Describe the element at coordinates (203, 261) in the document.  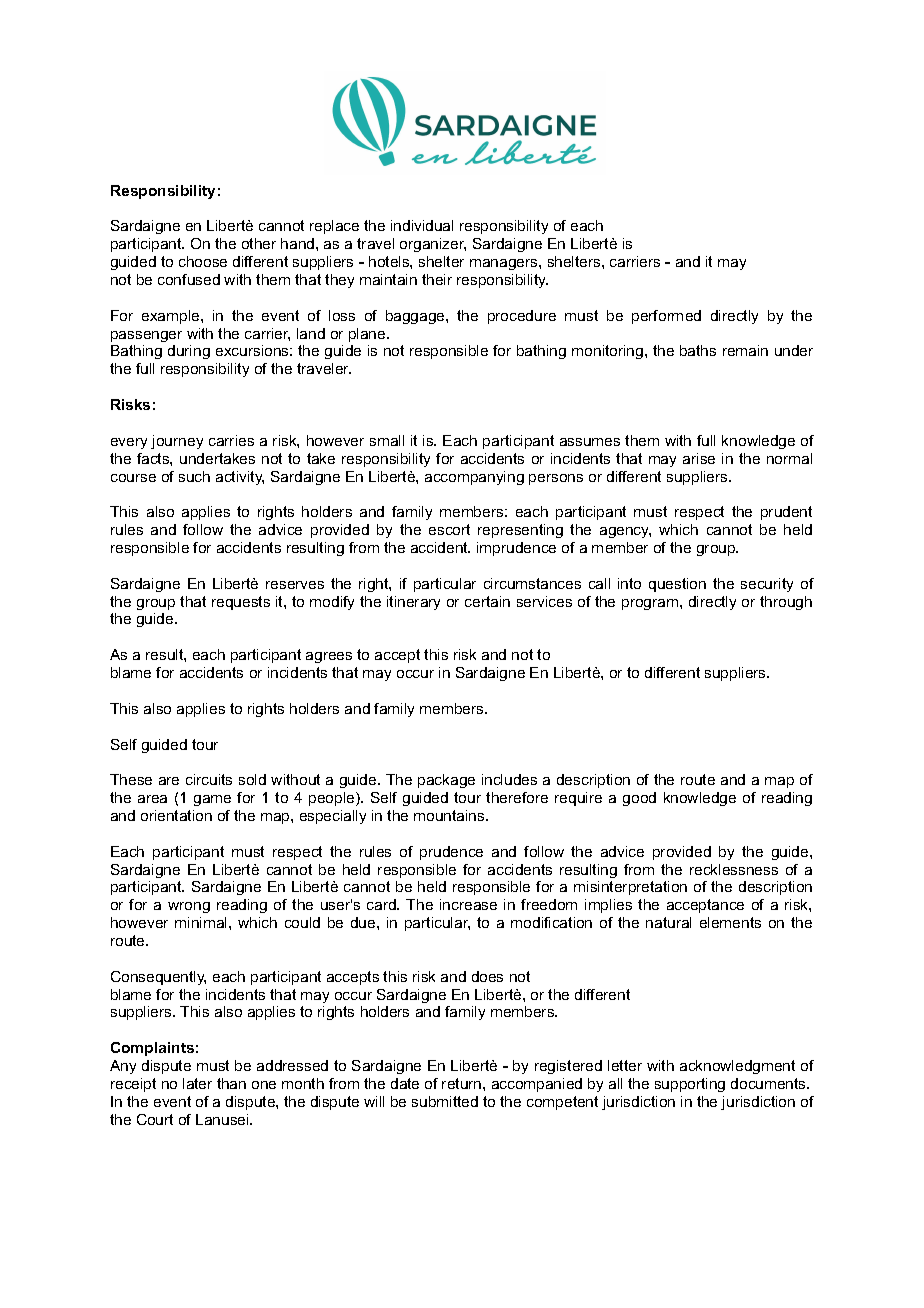
I see `choose` at that location.
